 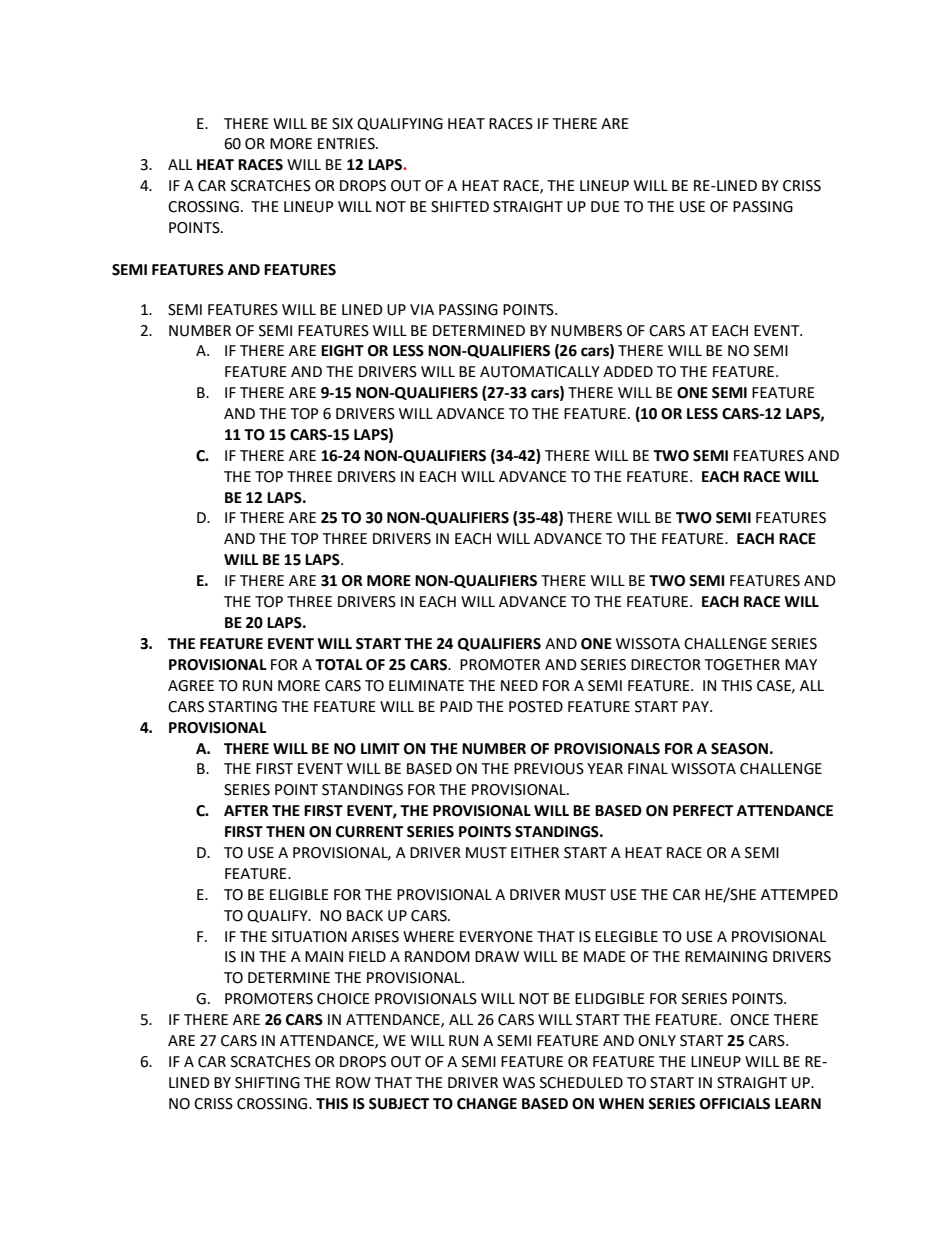 What do you see at coordinates (460, 207) in the screenshot?
I see `SHIFTED` at bounding box center [460, 207].
